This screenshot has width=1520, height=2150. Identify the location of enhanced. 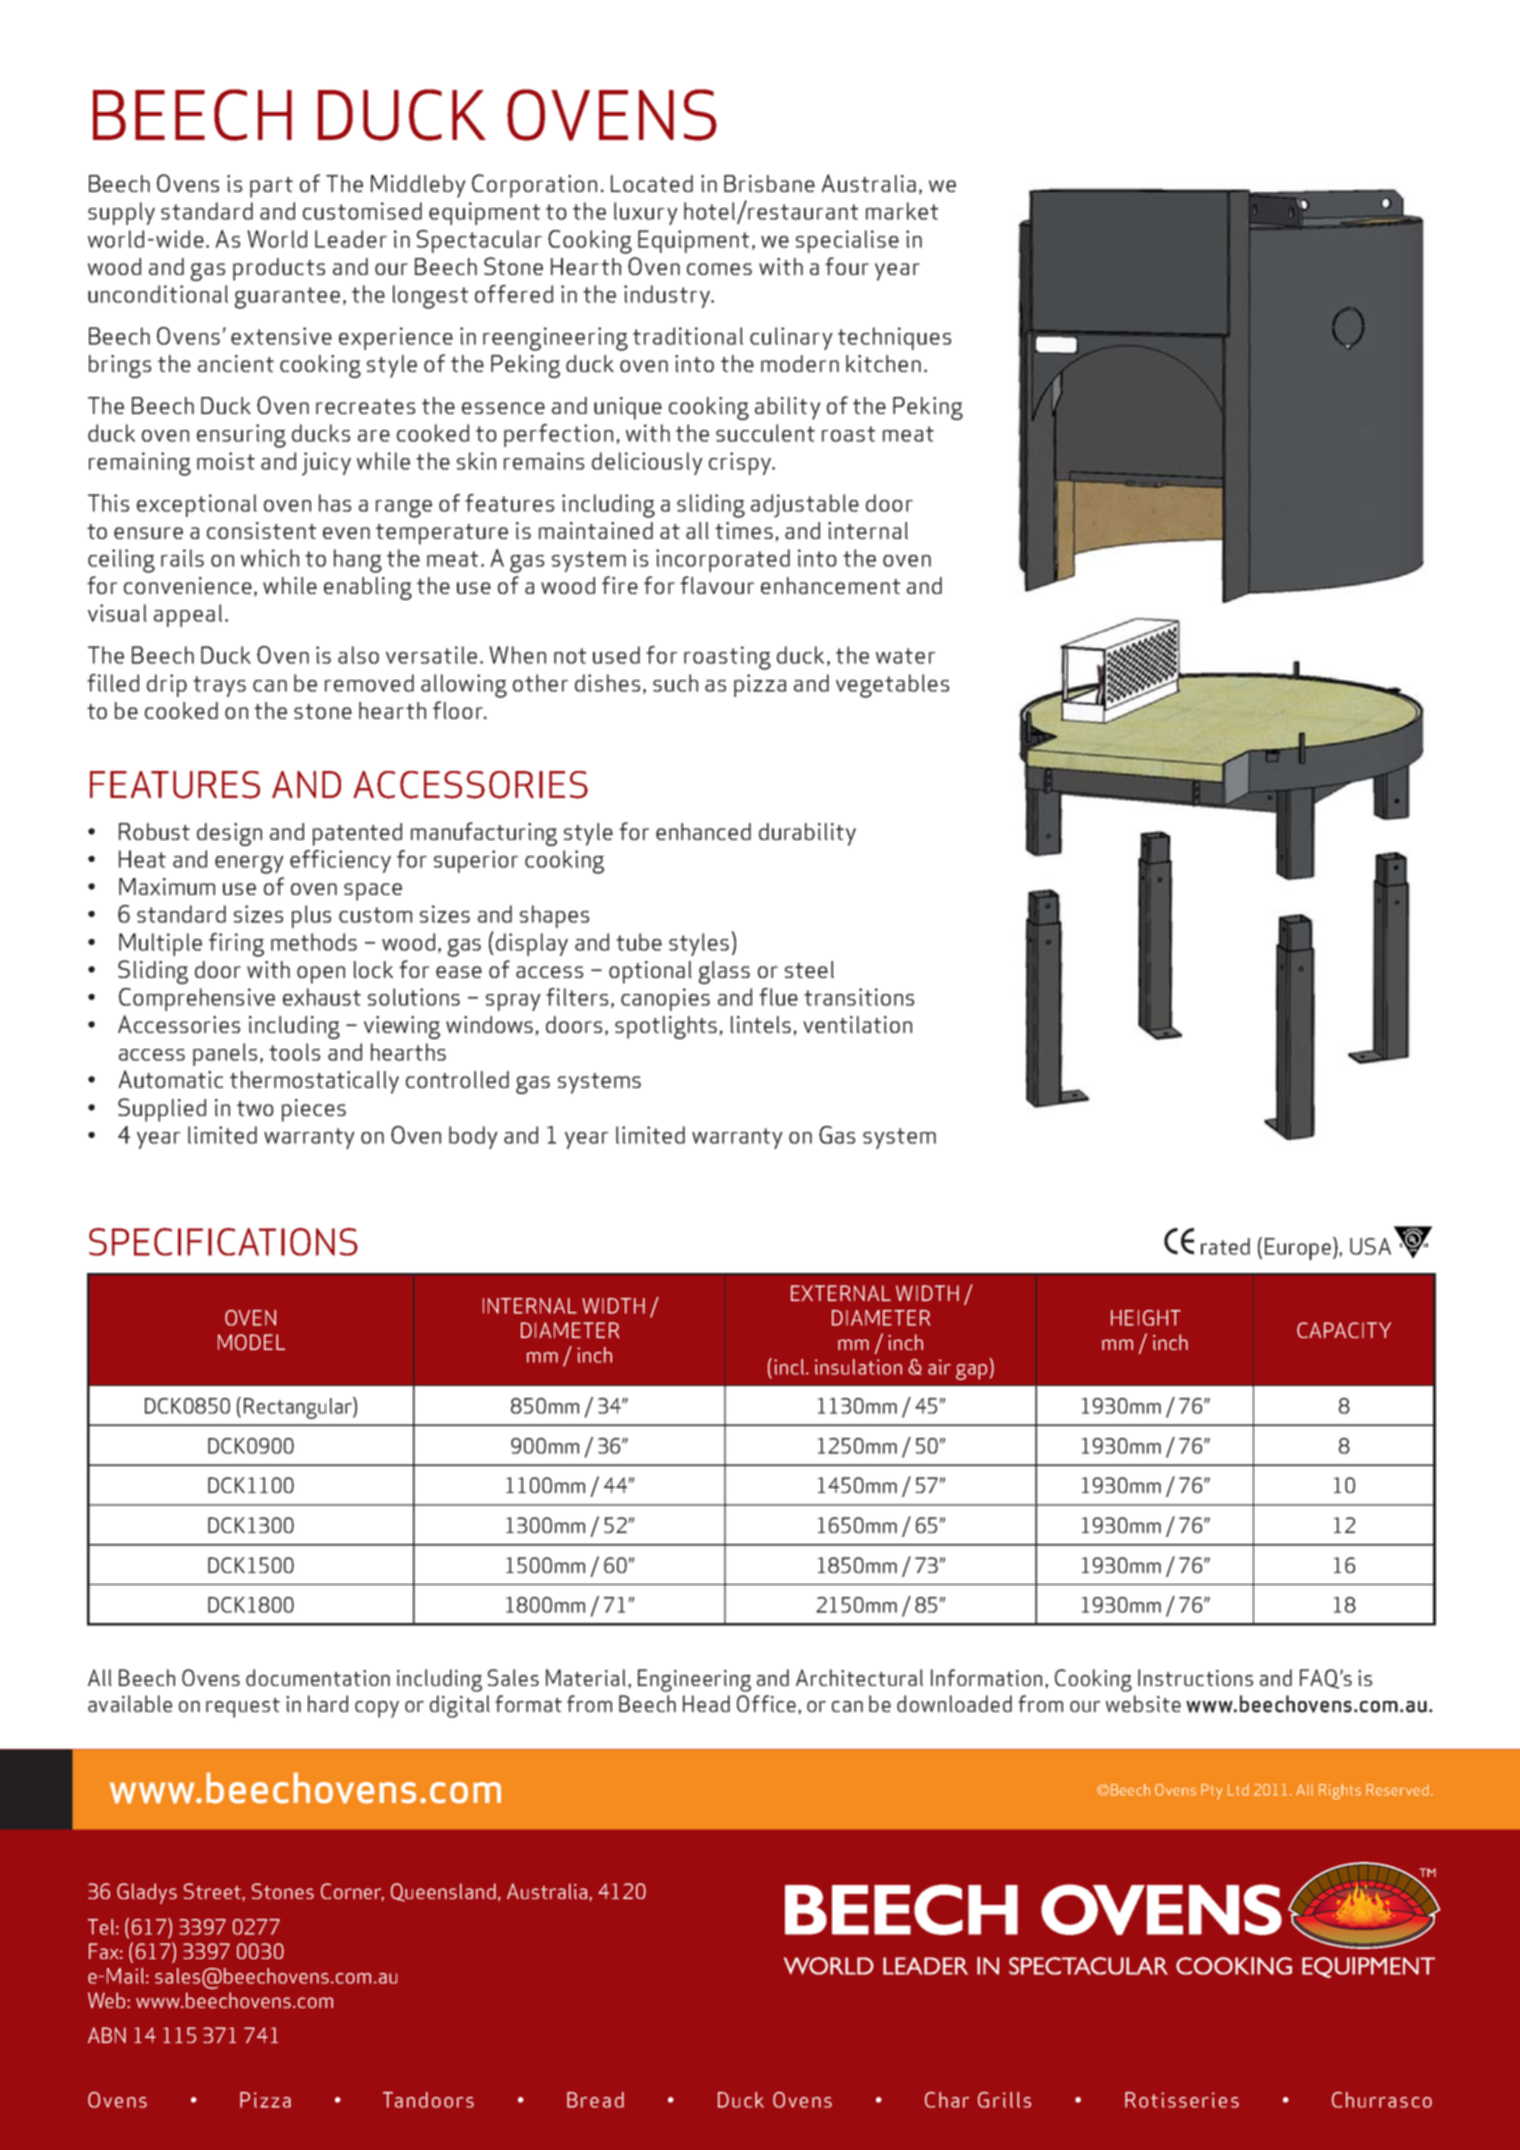
(703, 831).
